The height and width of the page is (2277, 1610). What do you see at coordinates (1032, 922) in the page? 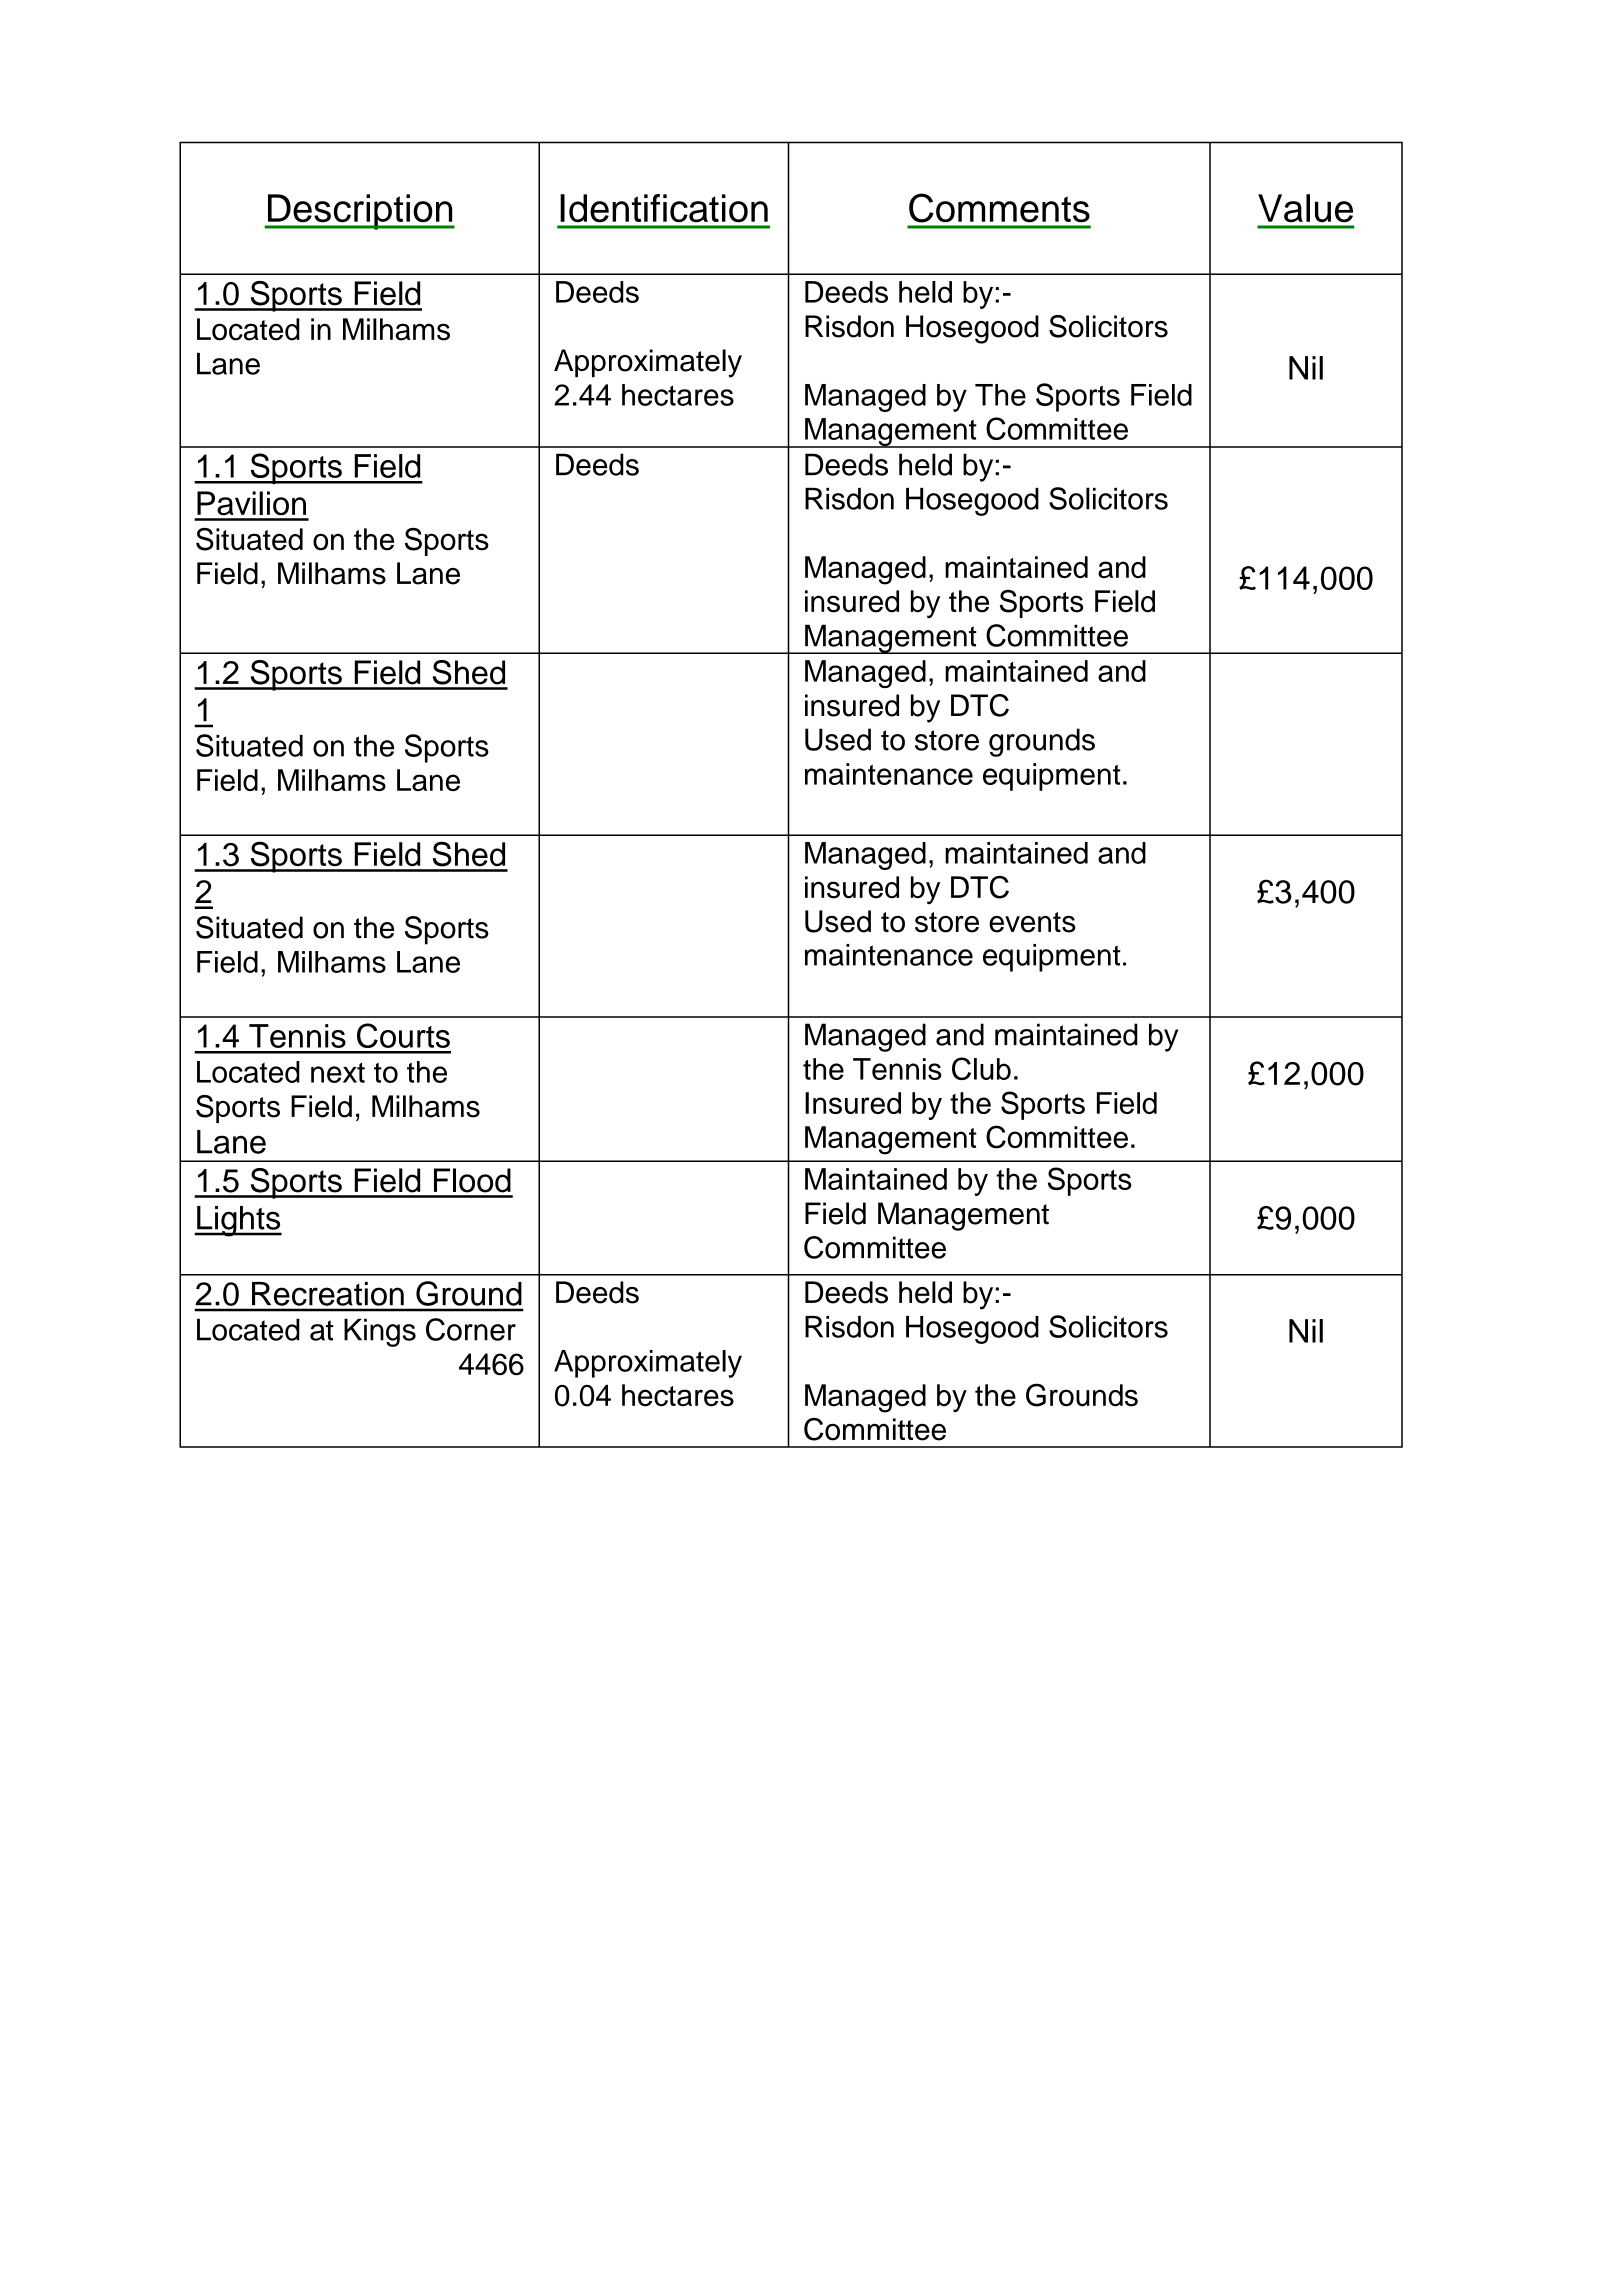
I see `events` at bounding box center [1032, 922].
